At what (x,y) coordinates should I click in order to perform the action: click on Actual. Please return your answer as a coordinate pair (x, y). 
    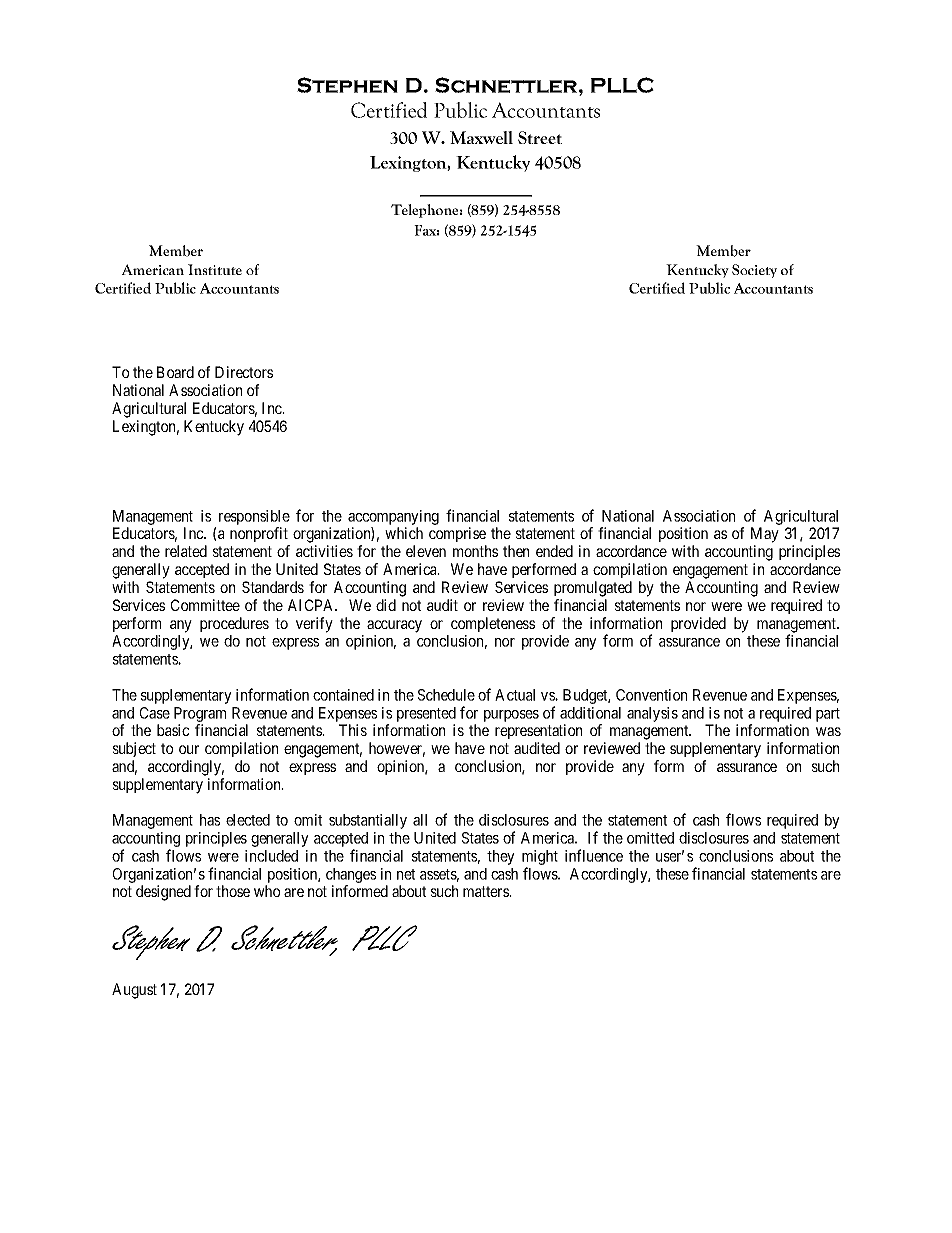
    Looking at the image, I should click on (515, 695).
